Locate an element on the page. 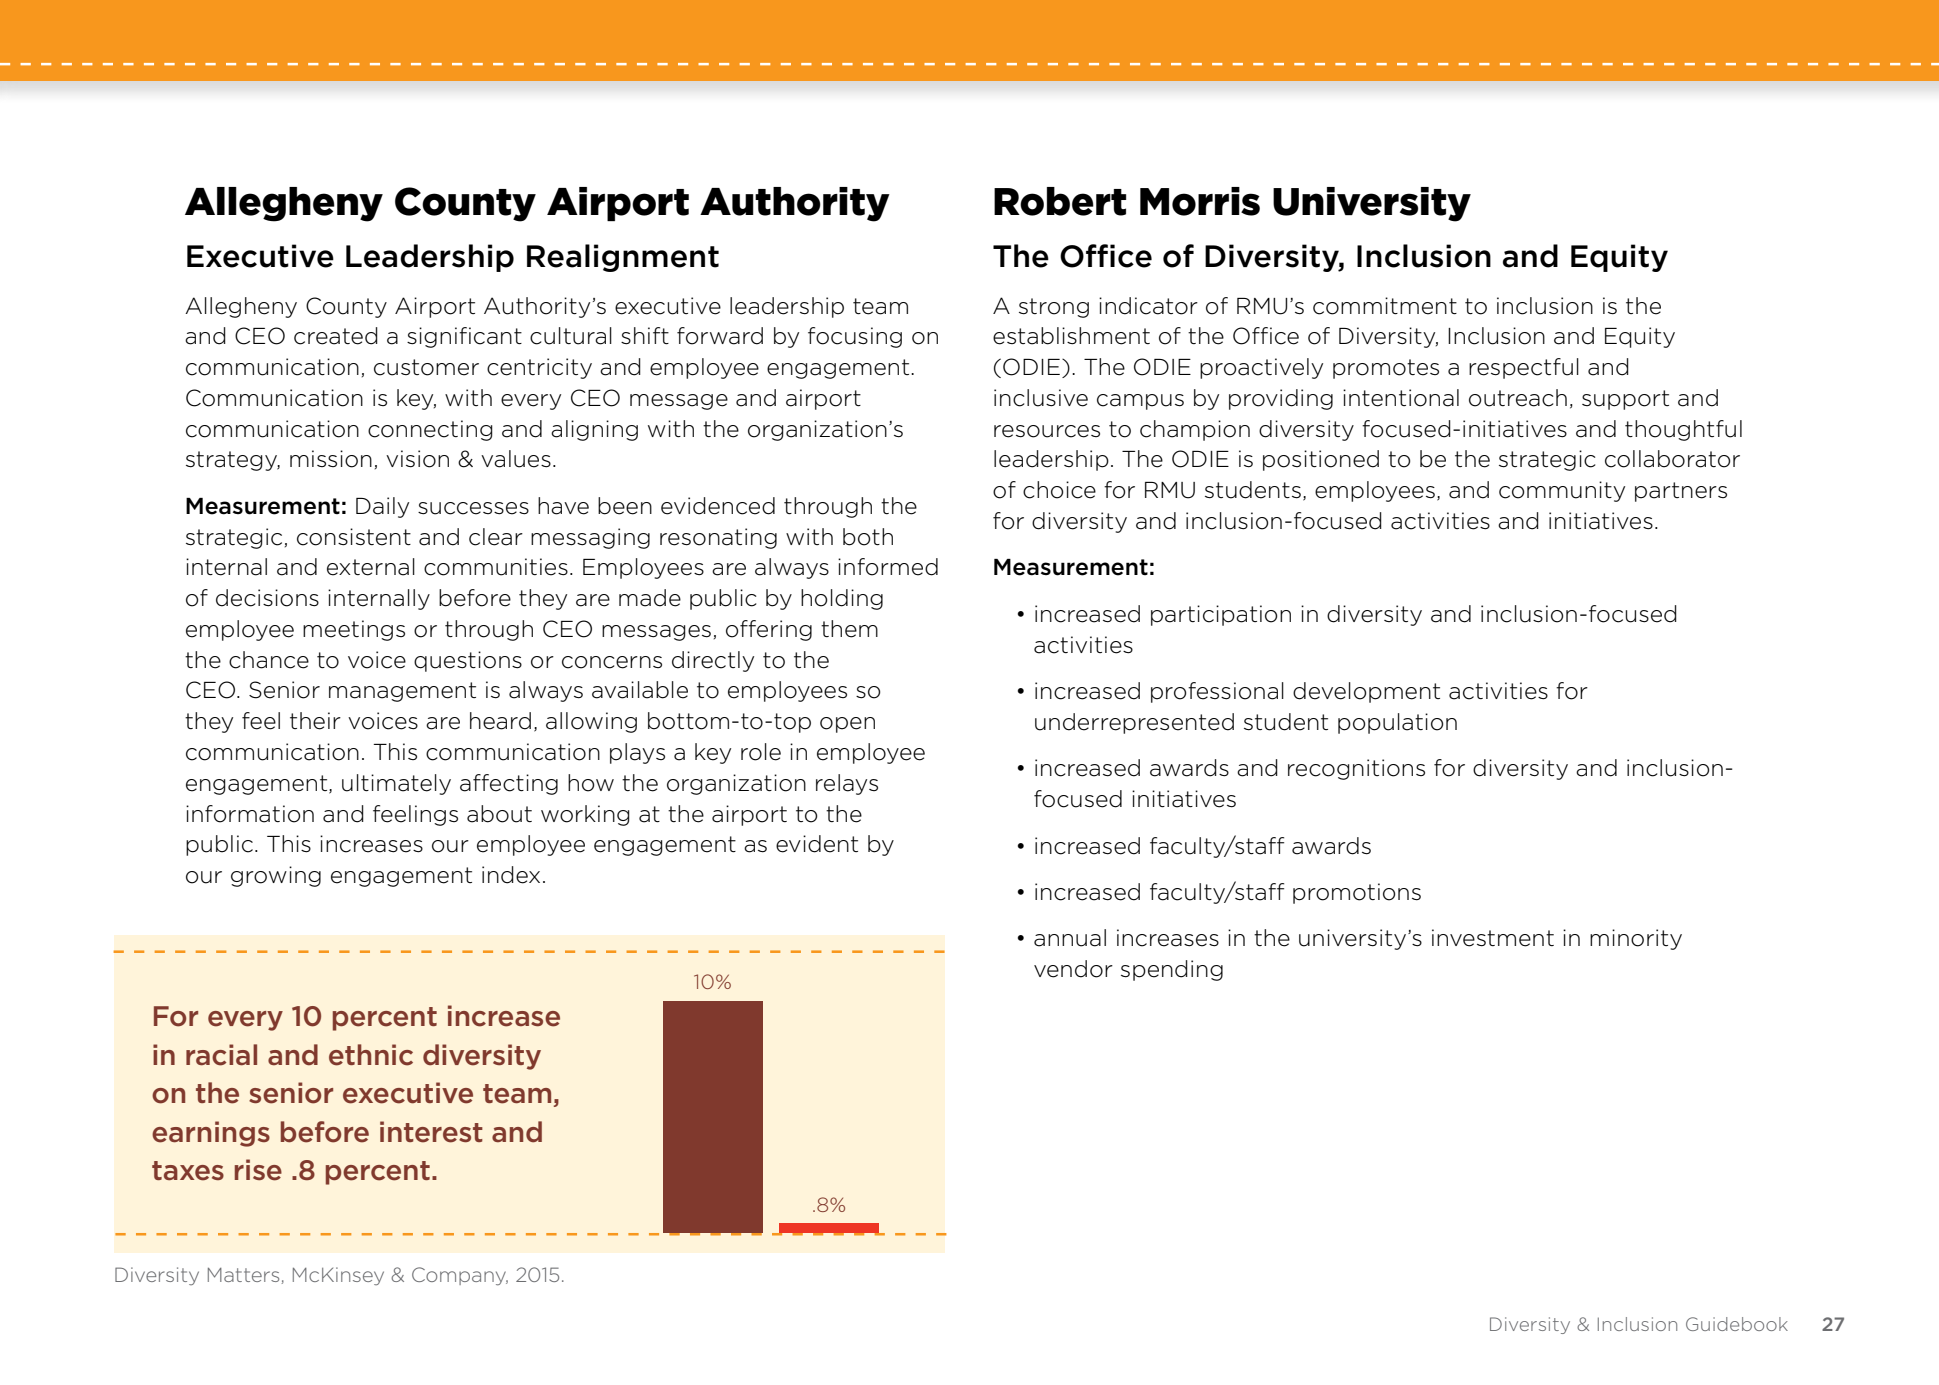 This image has width=1939, height=1385. Robert is located at coordinates (1060, 201).
